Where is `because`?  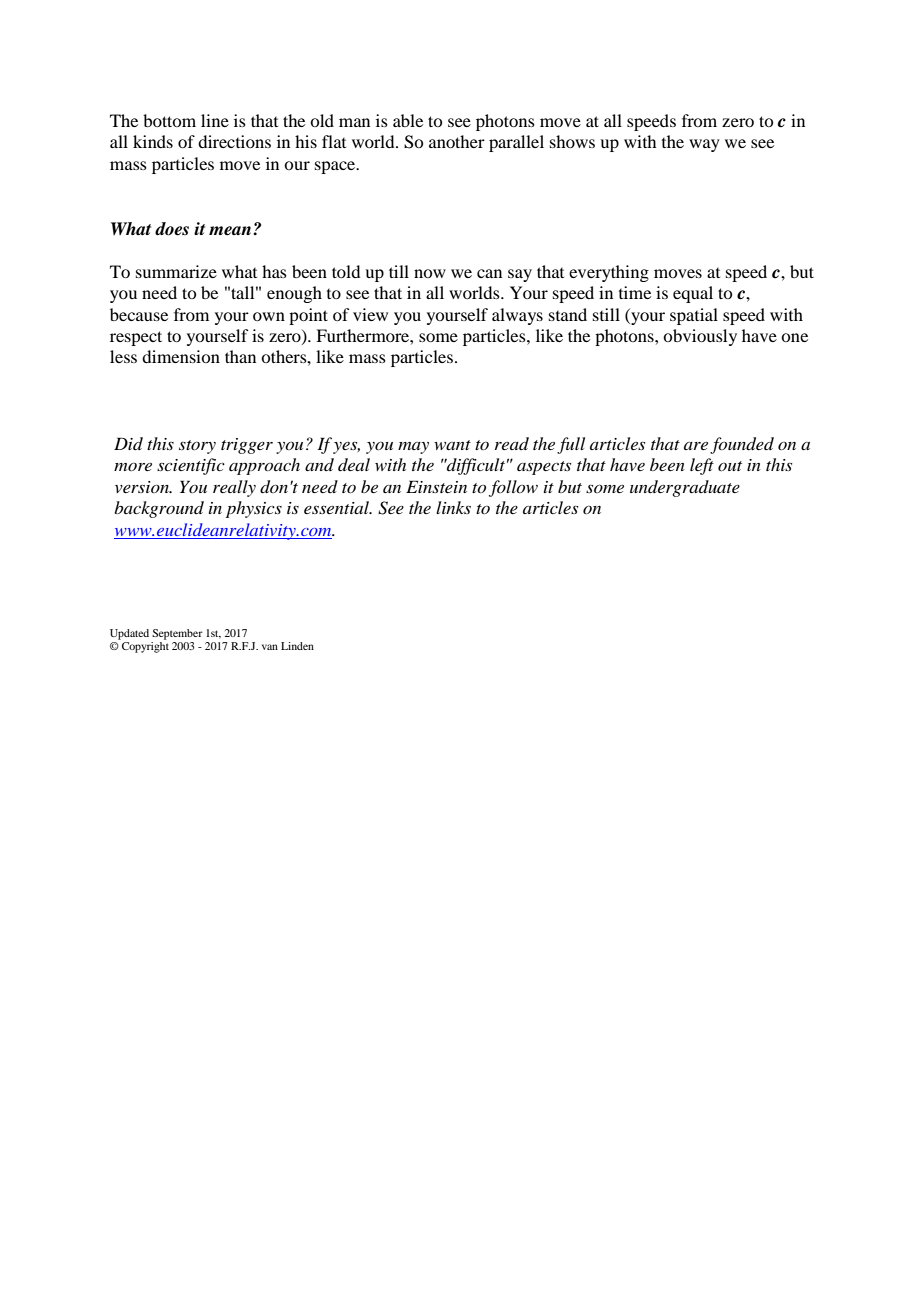
because is located at coordinates (139, 314).
